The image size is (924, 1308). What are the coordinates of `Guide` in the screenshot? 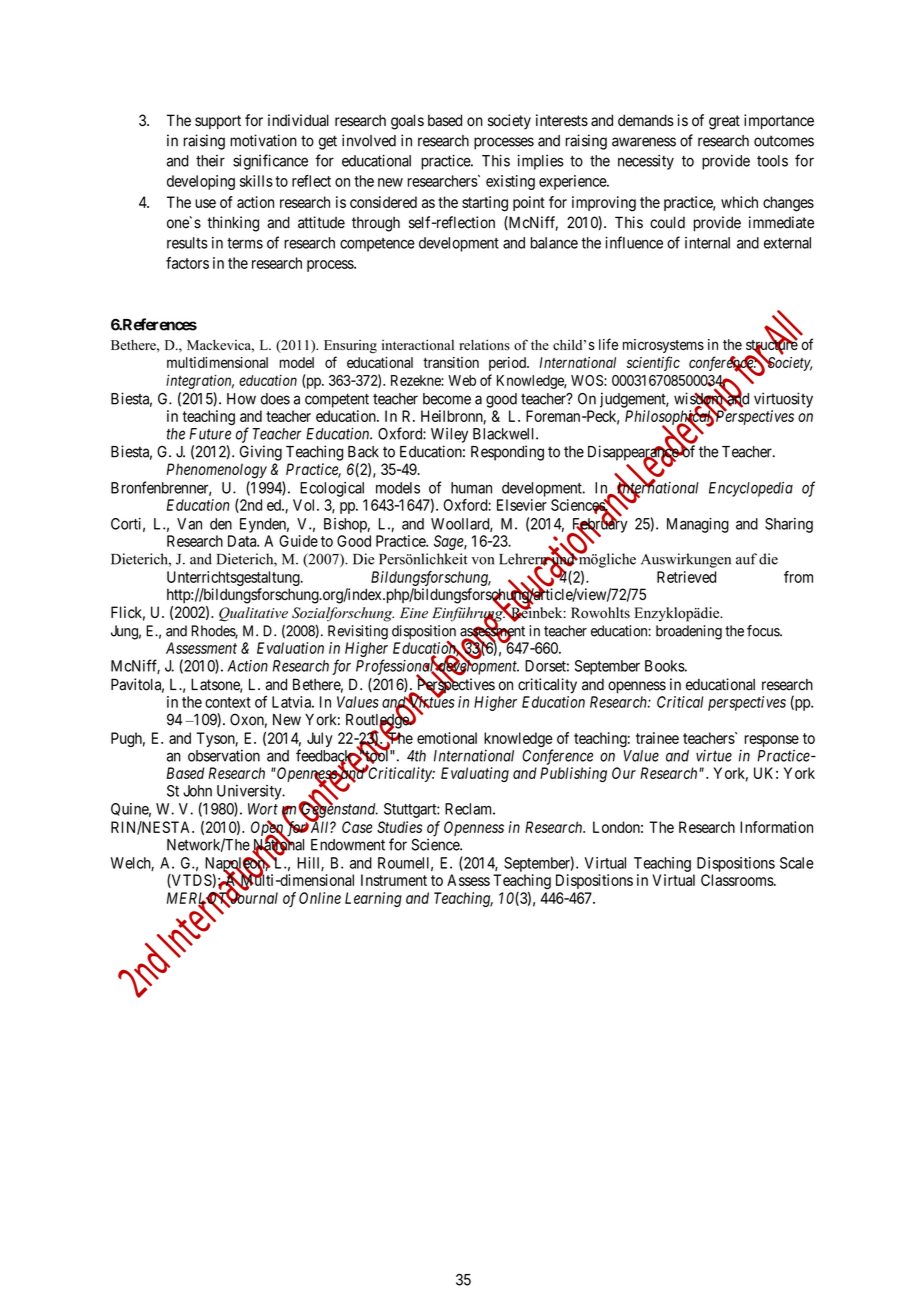 It's located at (298, 541).
